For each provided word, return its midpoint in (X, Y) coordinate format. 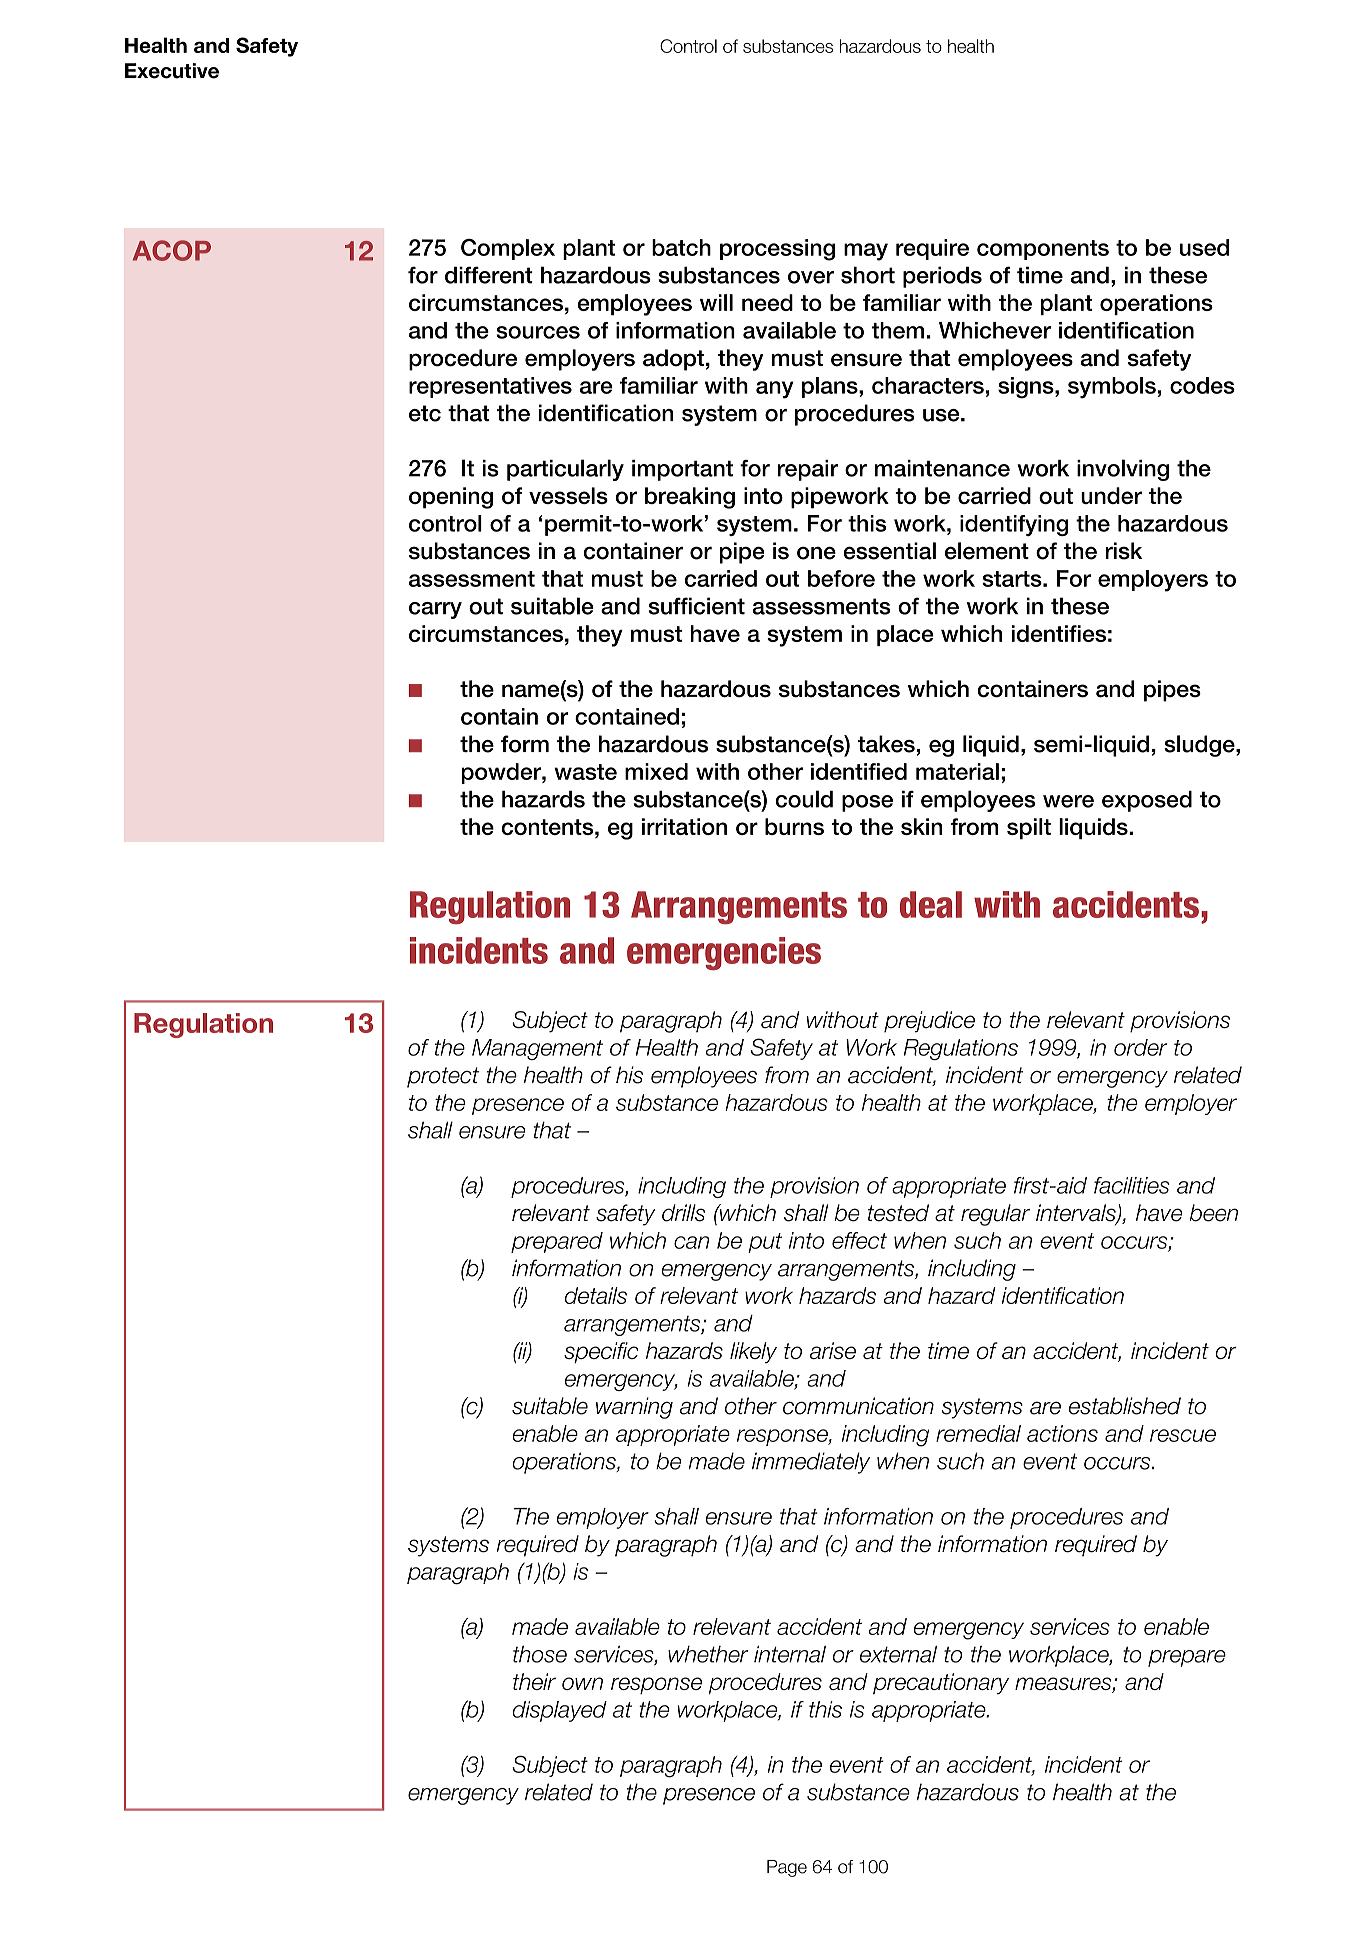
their (534, 1681)
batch (681, 247)
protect (443, 1077)
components (1043, 250)
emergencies (724, 953)
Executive (172, 71)
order (1140, 1047)
